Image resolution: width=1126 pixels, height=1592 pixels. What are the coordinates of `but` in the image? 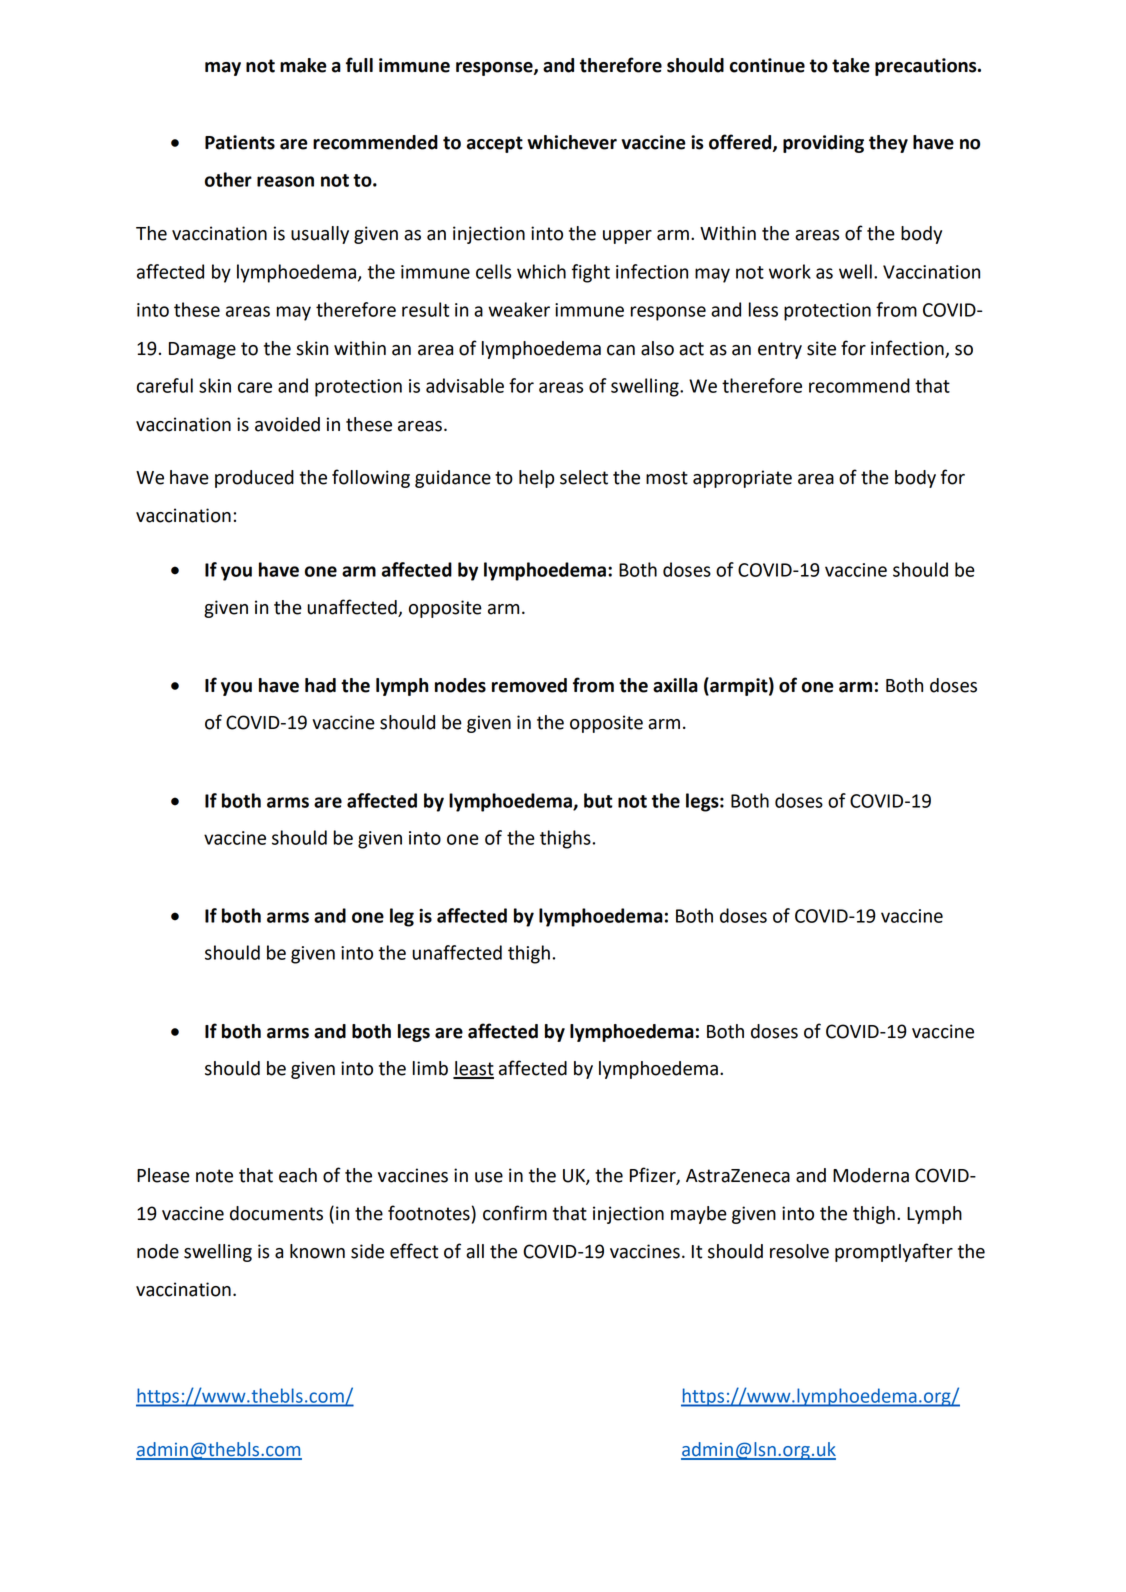 It's located at (598, 800).
